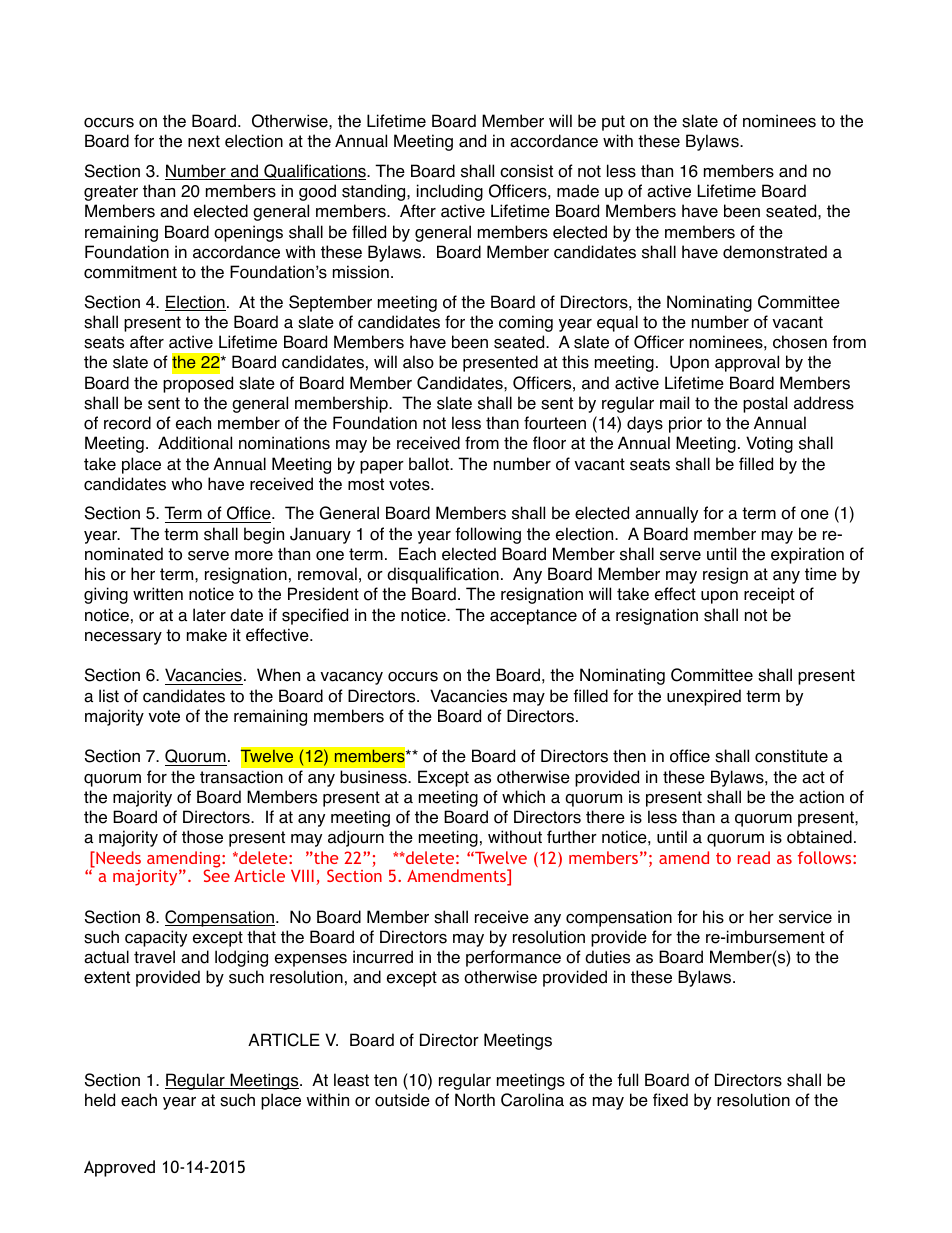 The image size is (952, 1233). I want to click on read, so click(754, 857).
